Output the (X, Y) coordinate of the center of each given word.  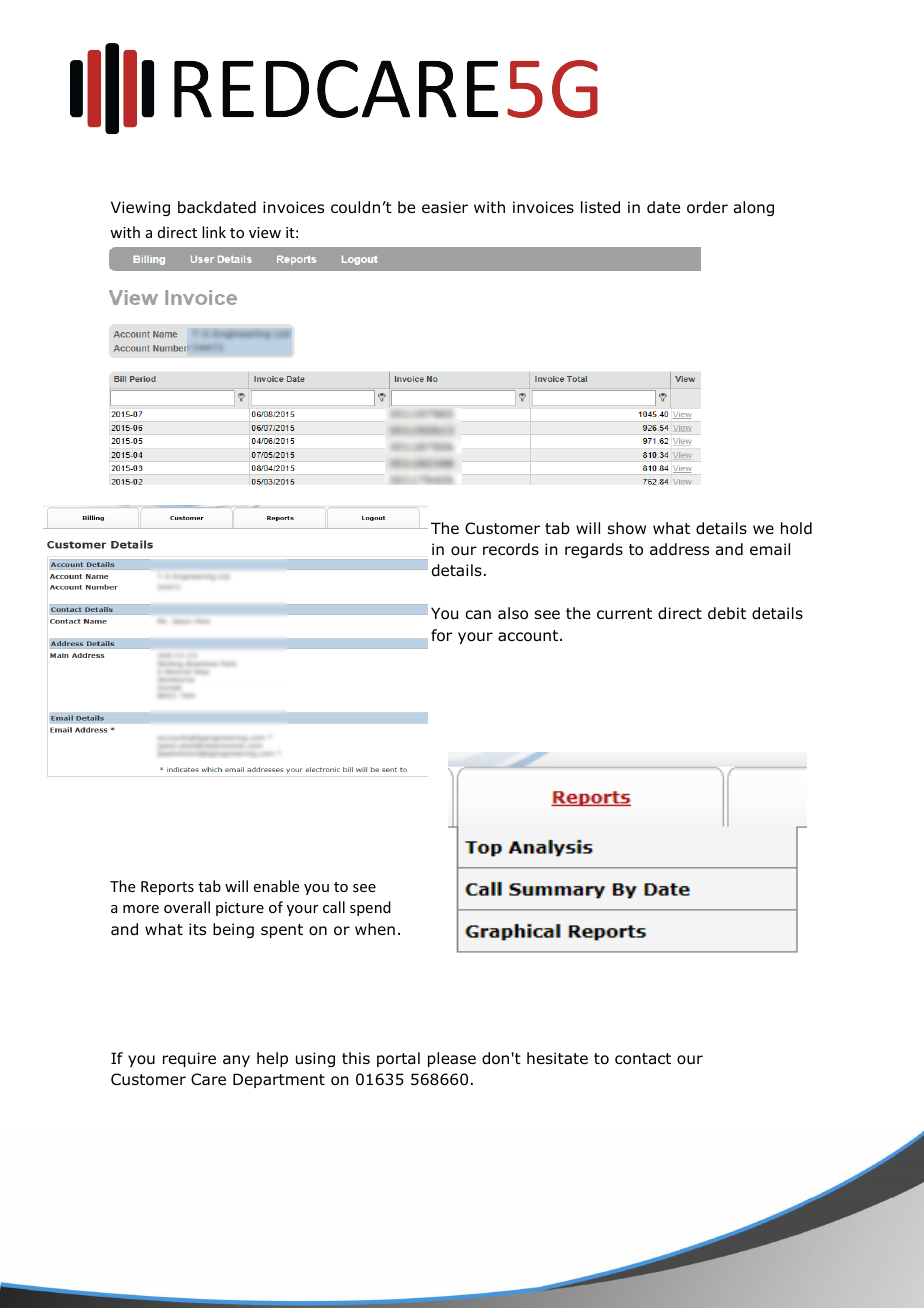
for (441, 635)
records (511, 549)
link (214, 232)
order (707, 207)
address (679, 549)
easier (445, 207)
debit (727, 613)
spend (370, 908)
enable (276, 886)
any (236, 1061)
